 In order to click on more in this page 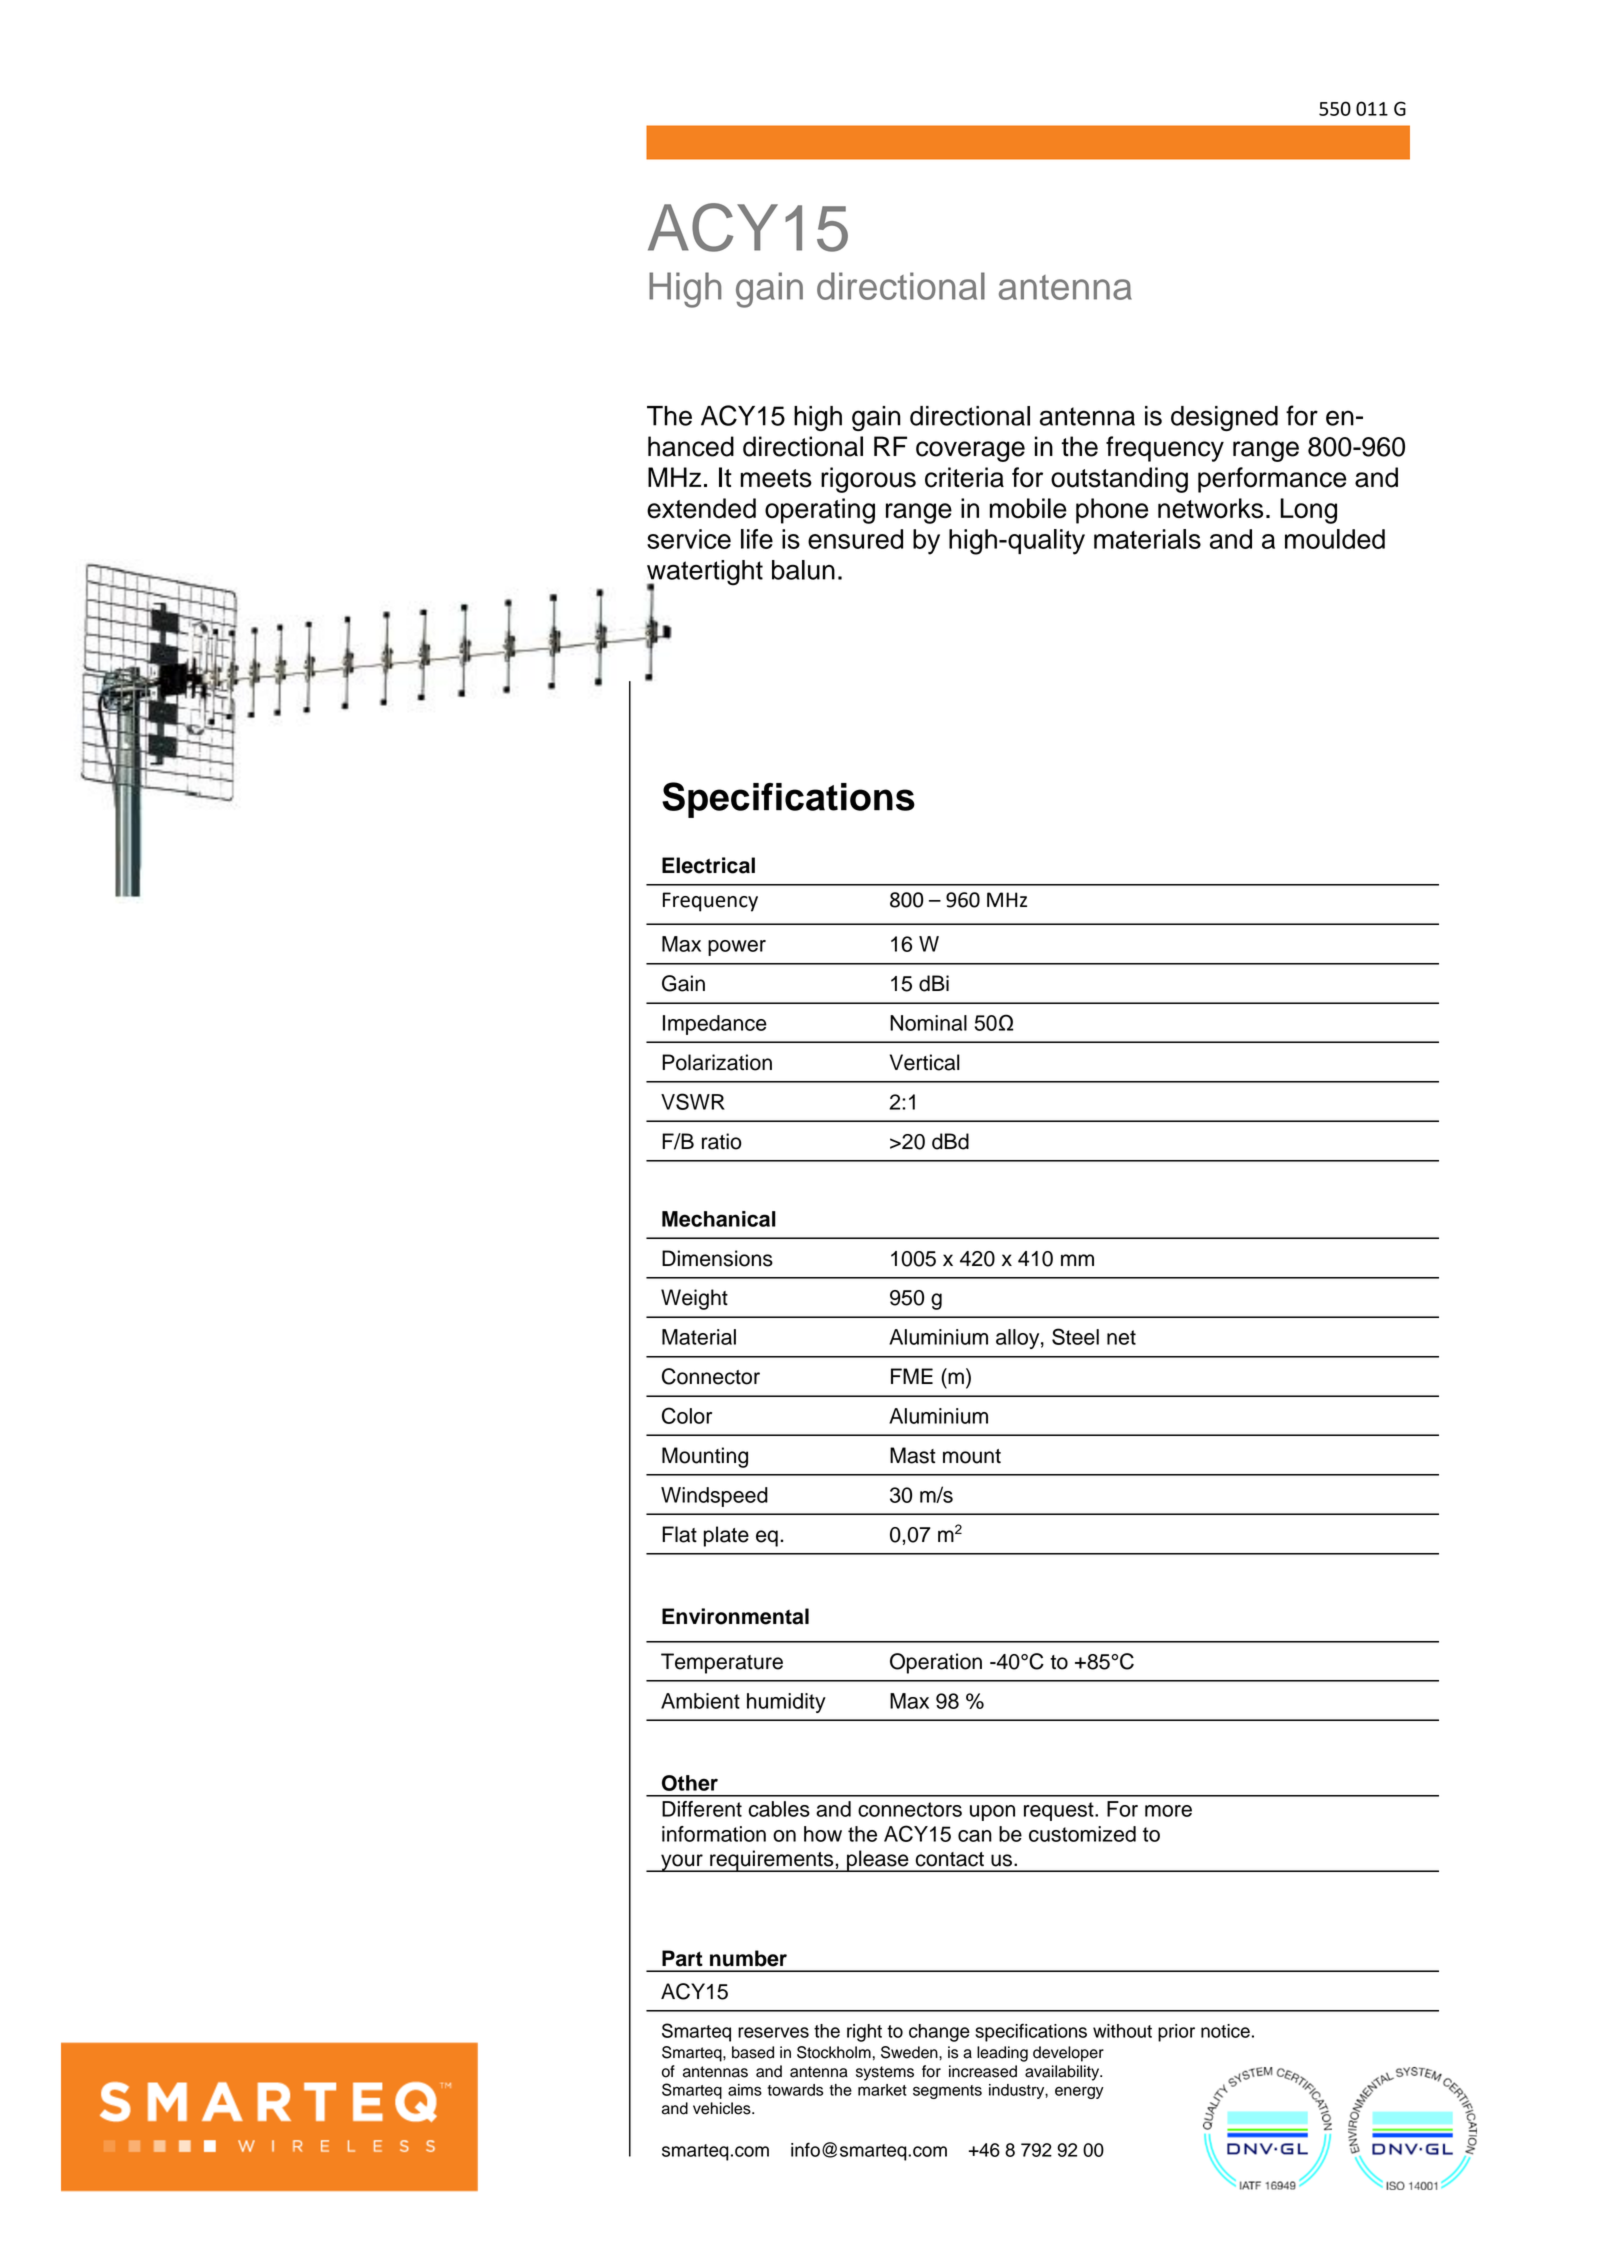, I will do `click(1168, 1811)`.
